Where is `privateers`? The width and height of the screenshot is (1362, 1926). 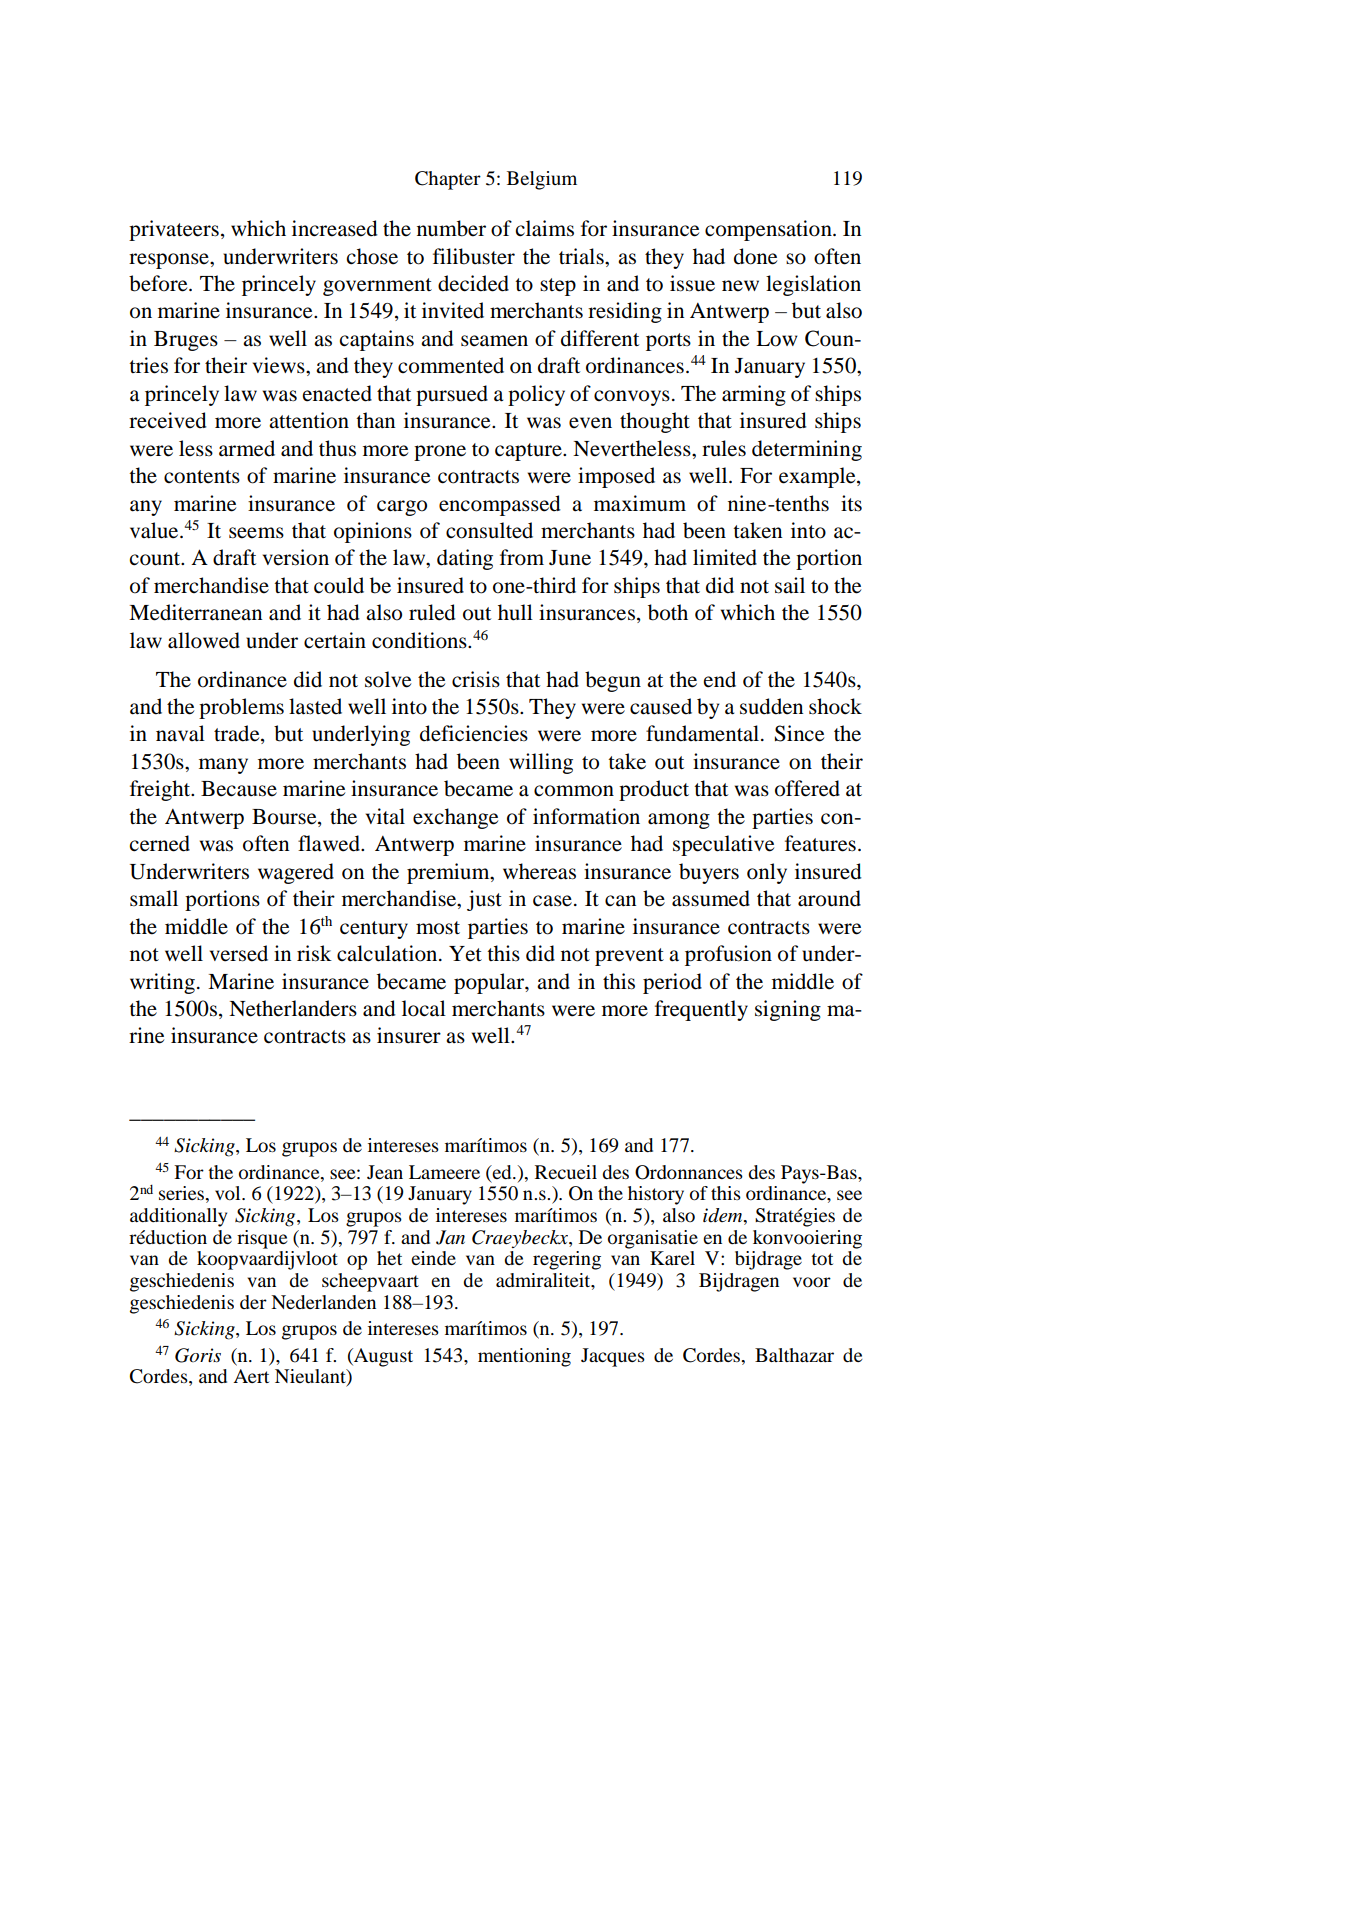
privateers is located at coordinates (174, 230).
